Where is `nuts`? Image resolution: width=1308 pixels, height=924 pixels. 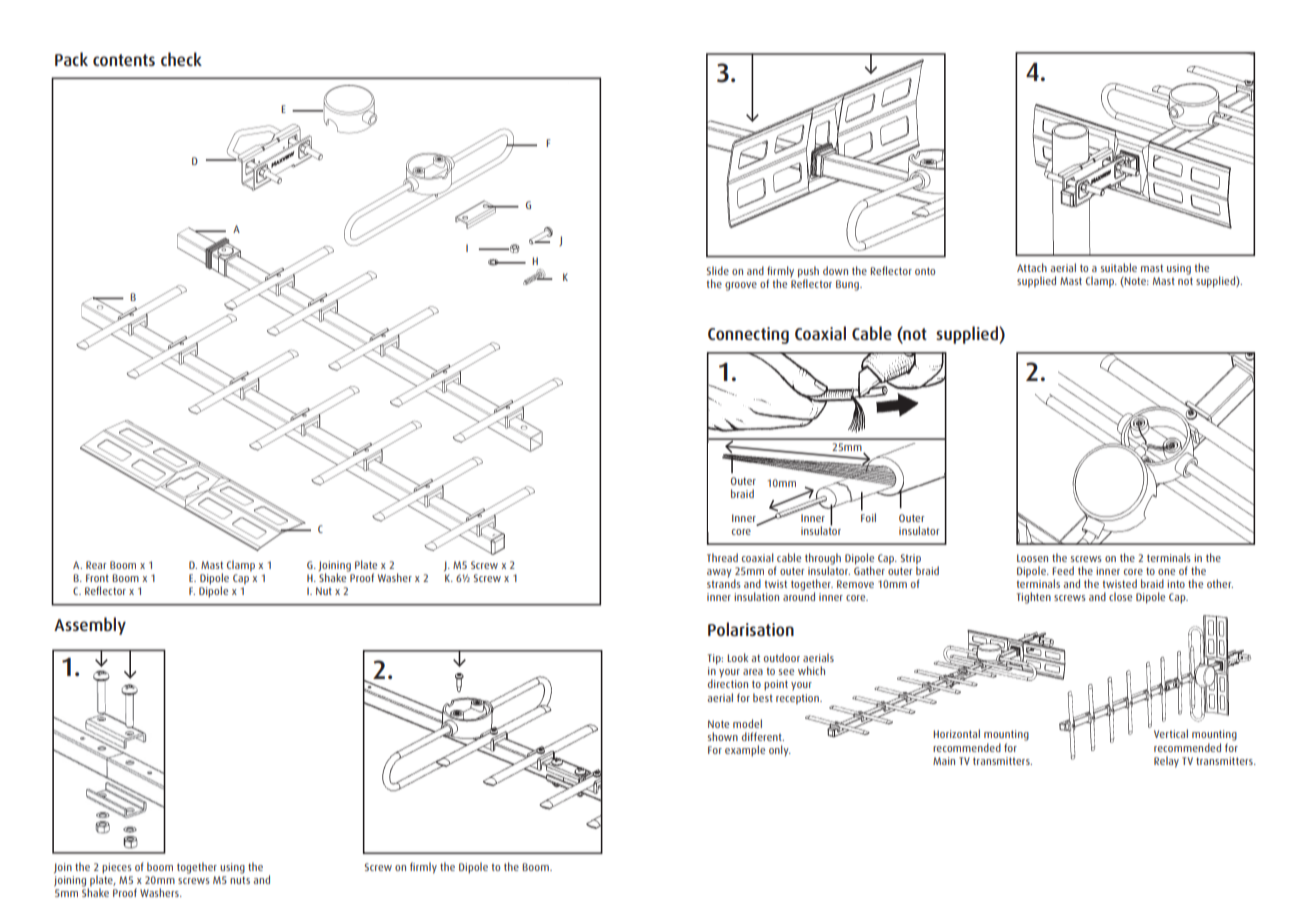
nuts is located at coordinates (240, 880).
